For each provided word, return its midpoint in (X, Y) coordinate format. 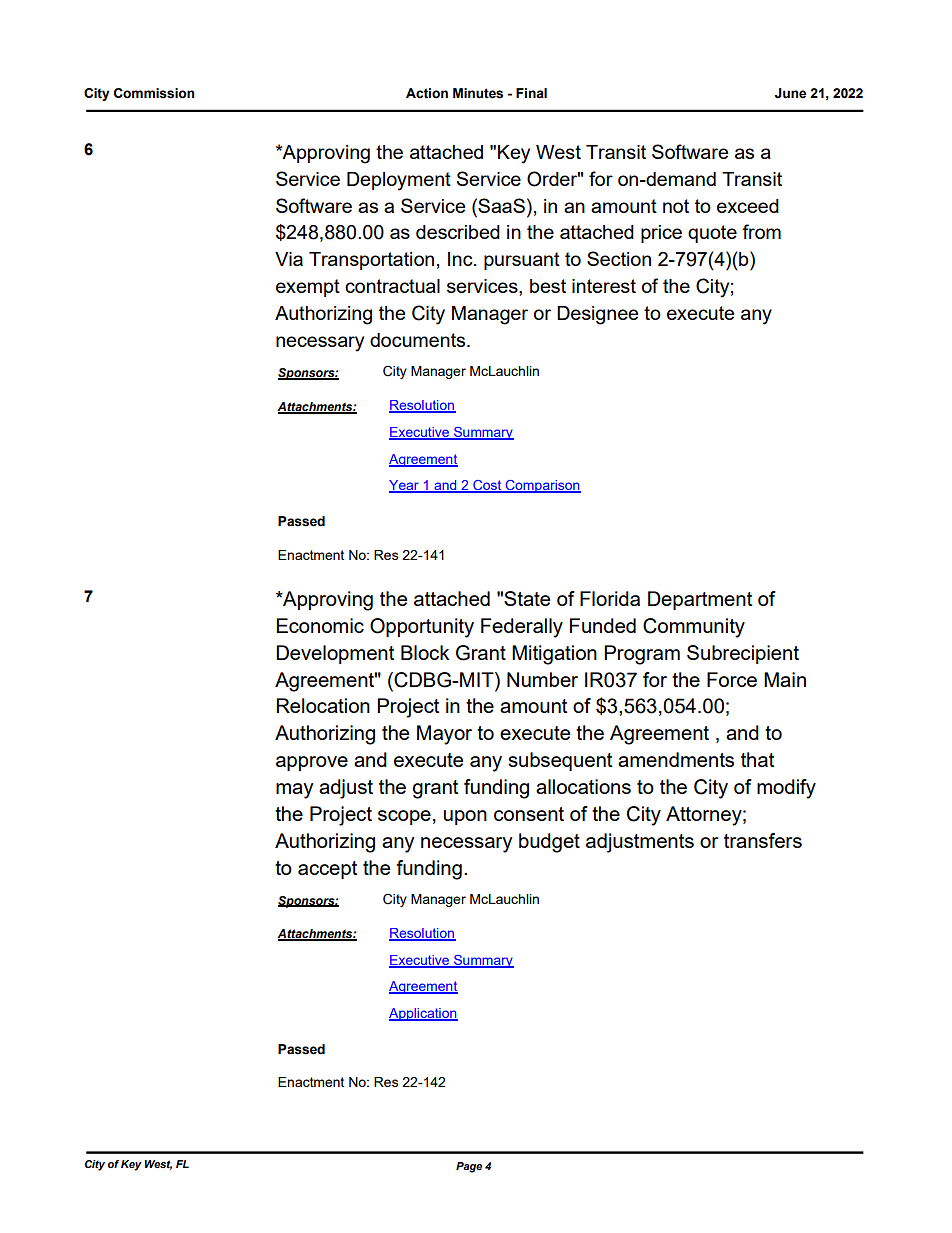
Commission (154, 93)
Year (405, 486)
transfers (763, 840)
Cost (487, 486)
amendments (676, 759)
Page (469, 1167)
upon (465, 817)
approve (312, 763)
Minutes (478, 93)
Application (423, 1014)
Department (700, 600)
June (790, 93)
